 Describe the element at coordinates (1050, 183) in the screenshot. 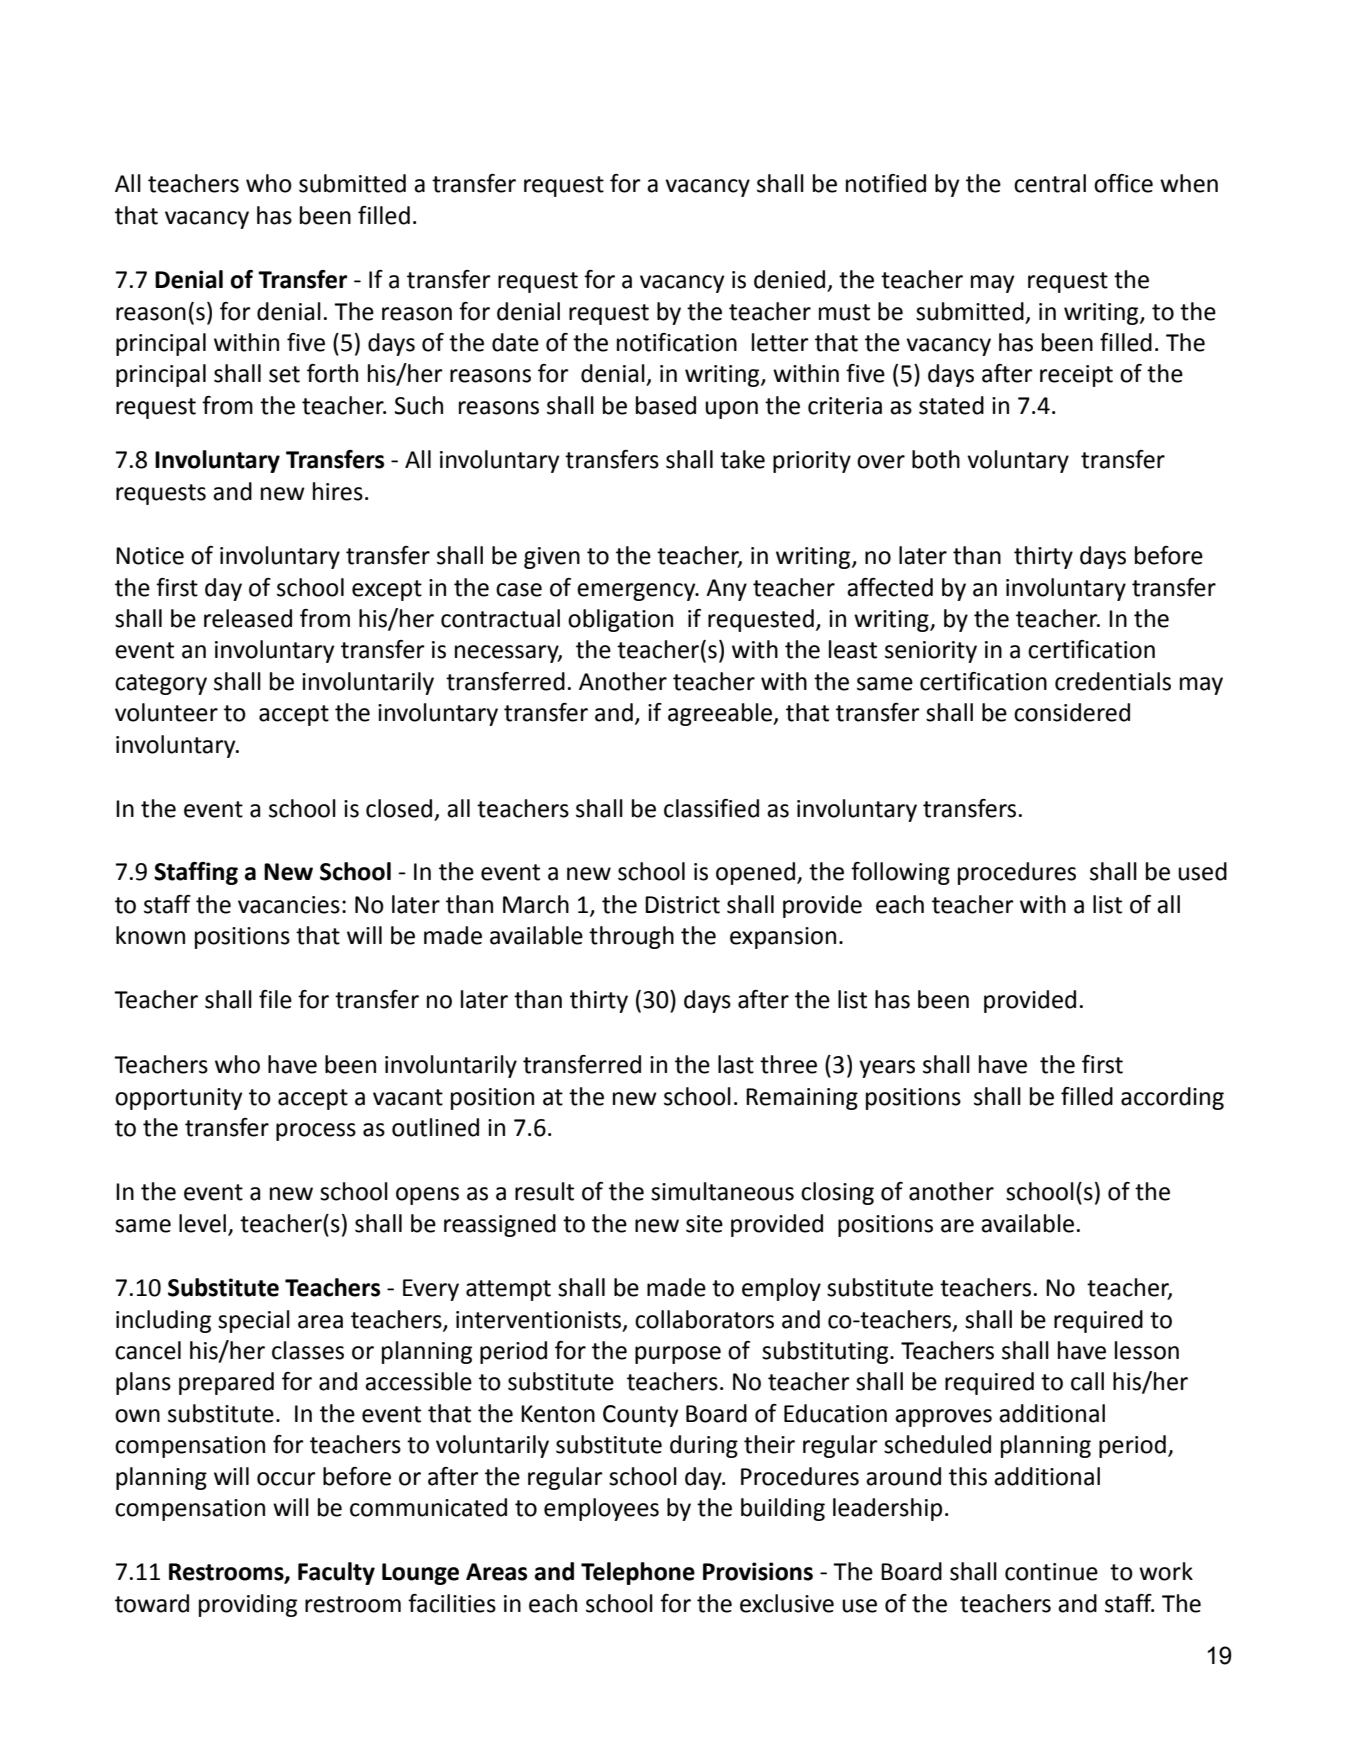

I see `central` at that location.
